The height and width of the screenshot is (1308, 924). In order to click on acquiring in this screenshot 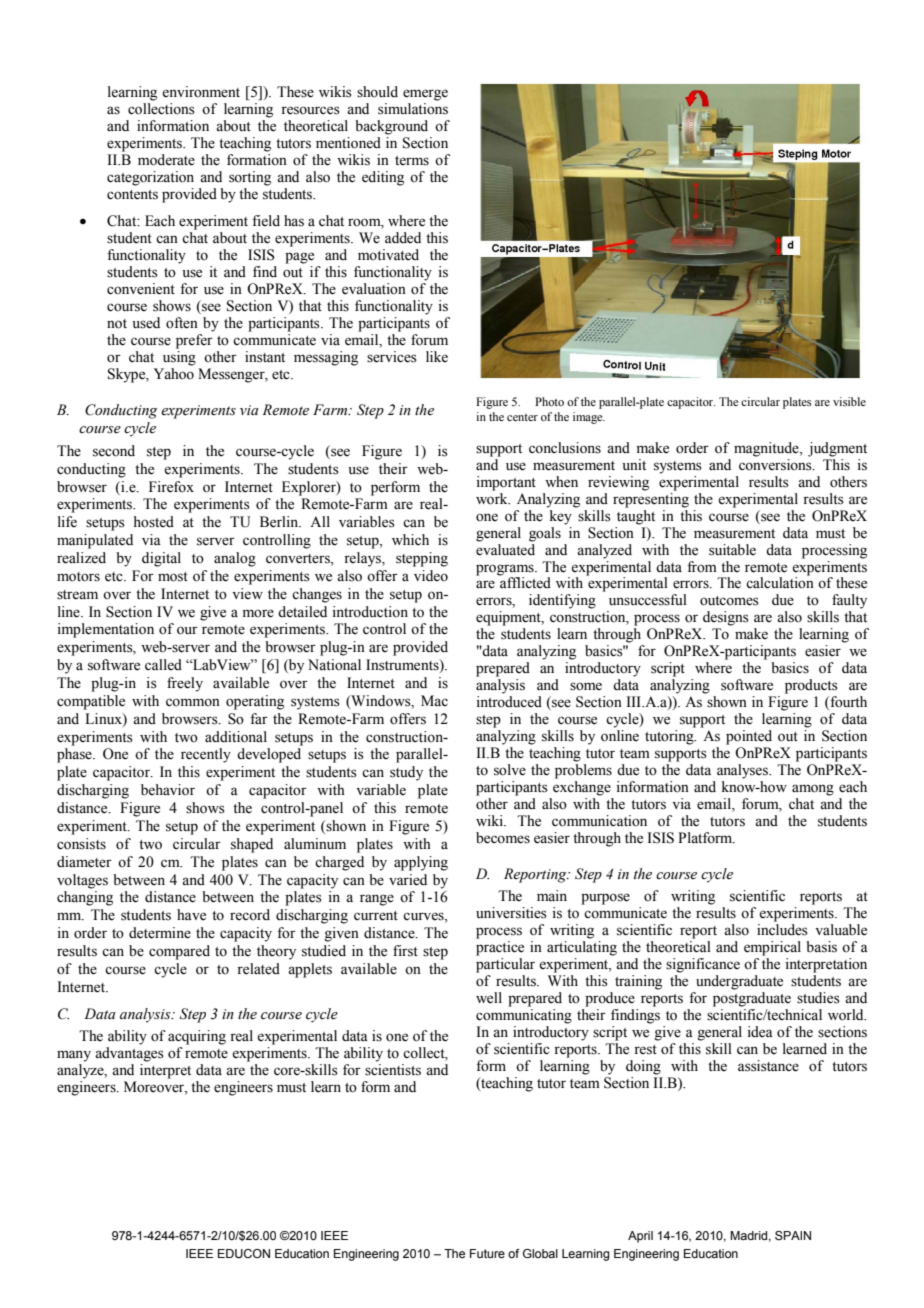, I will do `click(197, 1037)`.
